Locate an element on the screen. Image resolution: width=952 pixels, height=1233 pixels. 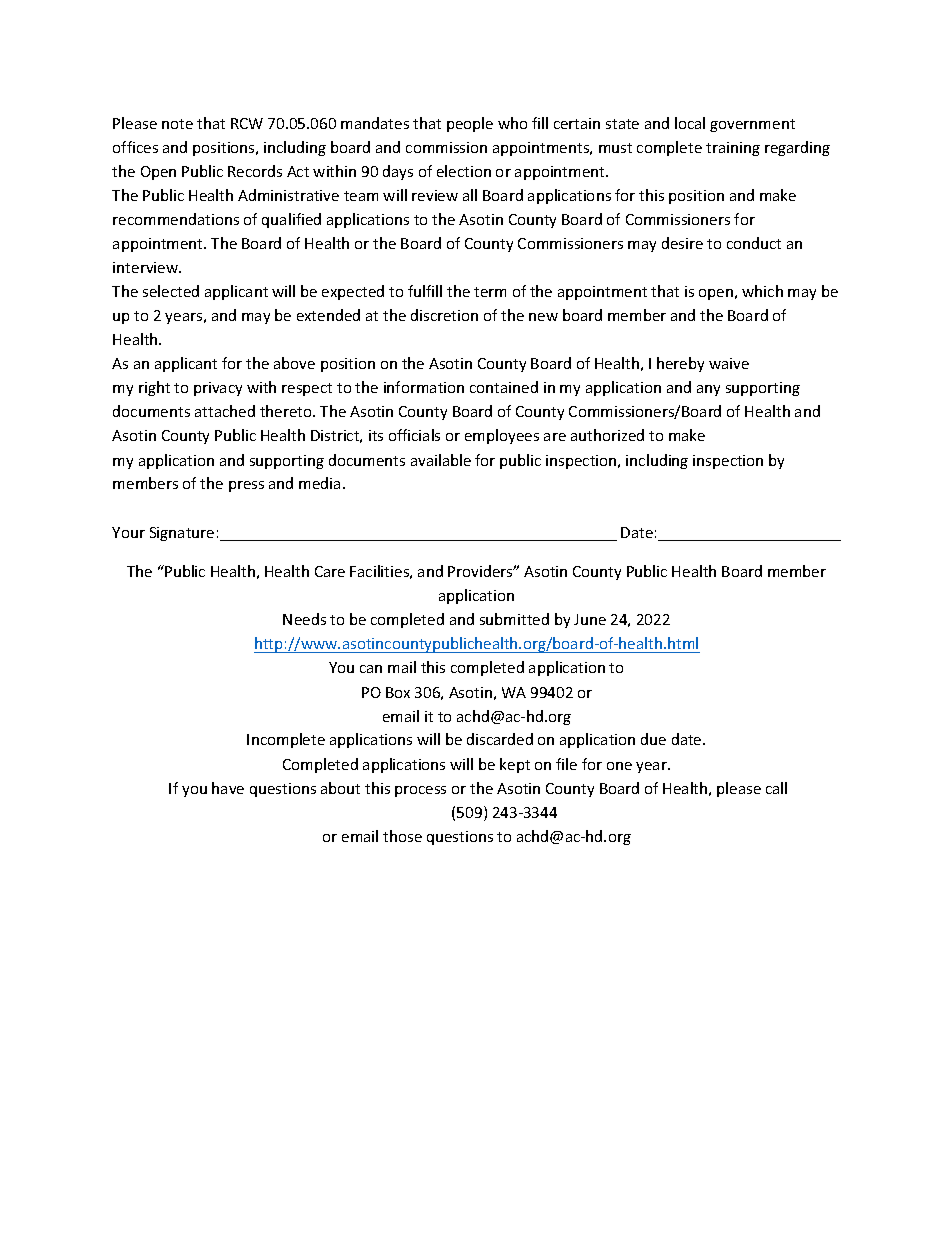
people is located at coordinates (470, 124).
